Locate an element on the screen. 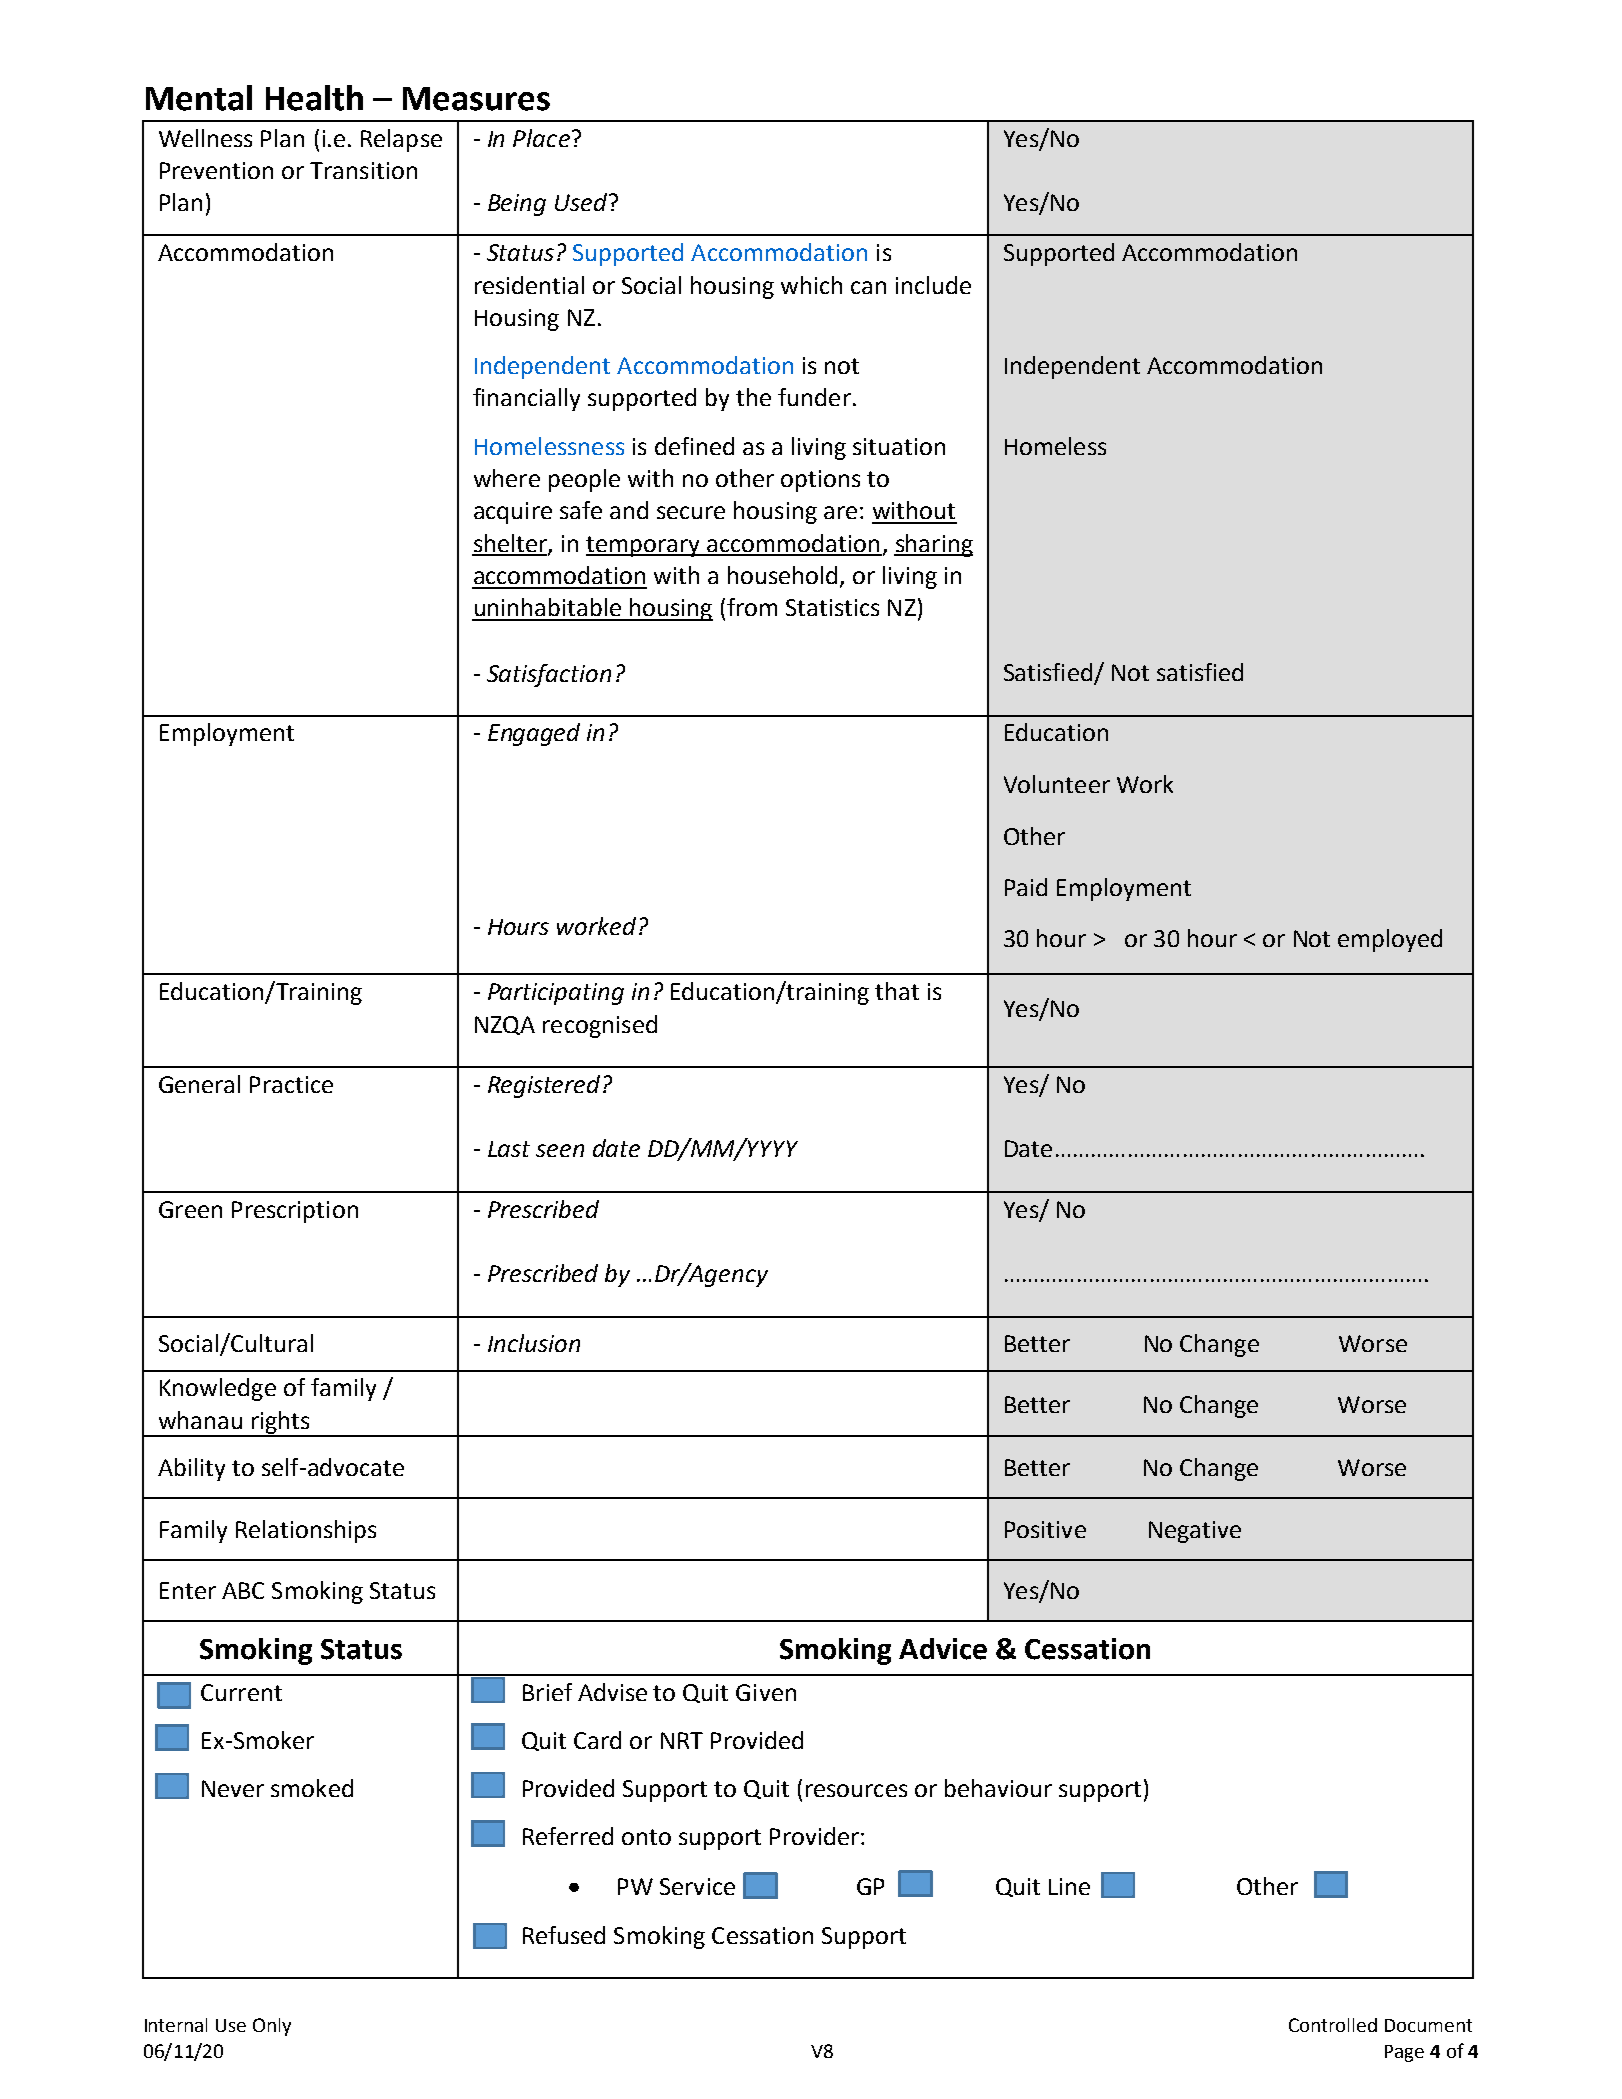 This screenshot has height=2099, width=1622. Transition is located at coordinates (363, 170).
